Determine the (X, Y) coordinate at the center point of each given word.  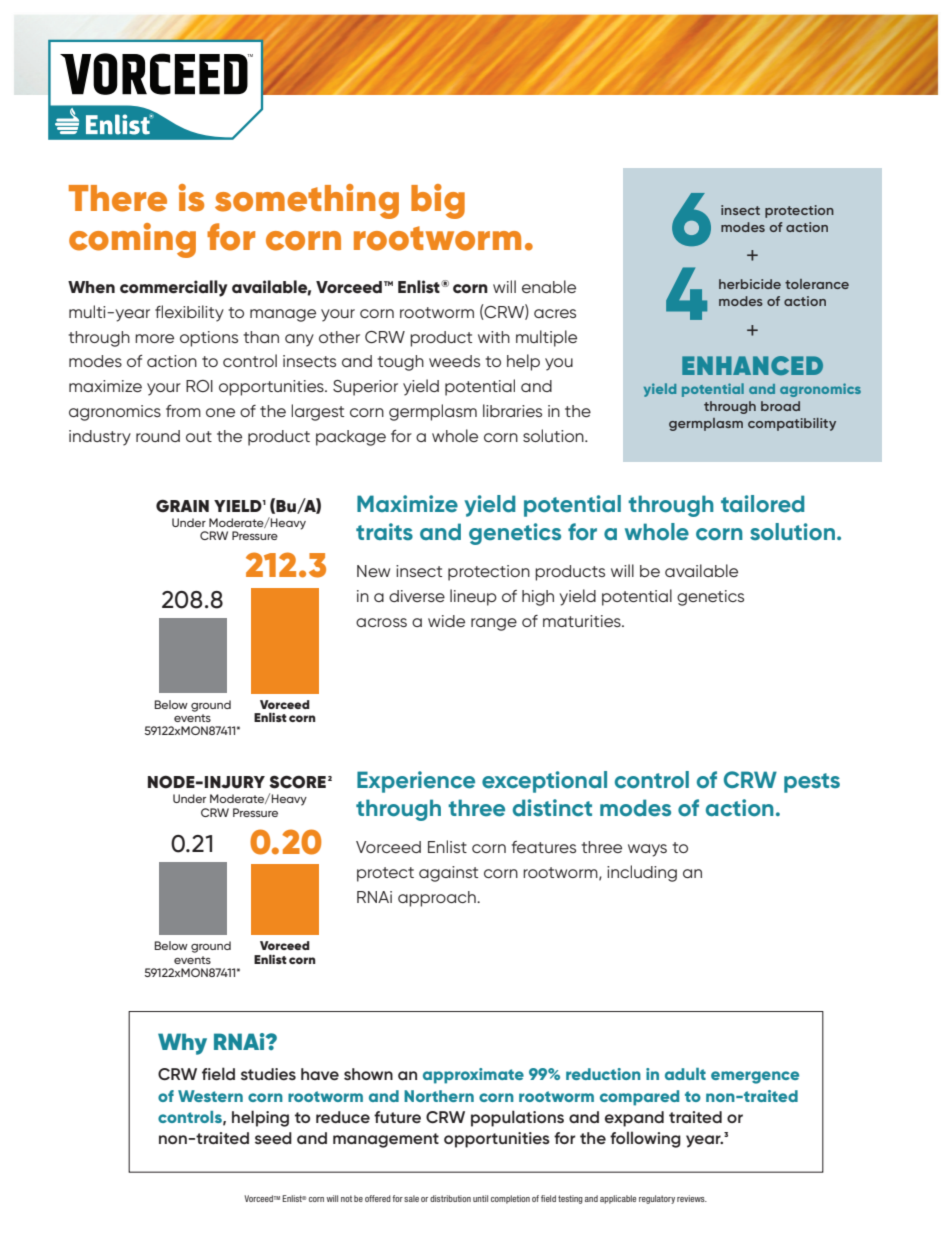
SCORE (297, 782)
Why (182, 1044)
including (642, 873)
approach (438, 899)
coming (132, 240)
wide (446, 621)
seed (273, 1138)
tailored (762, 504)
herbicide (750, 284)
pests (812, 783)
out (199, 436)
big (438, 201)
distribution (450, 1198)
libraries (512, 410)
